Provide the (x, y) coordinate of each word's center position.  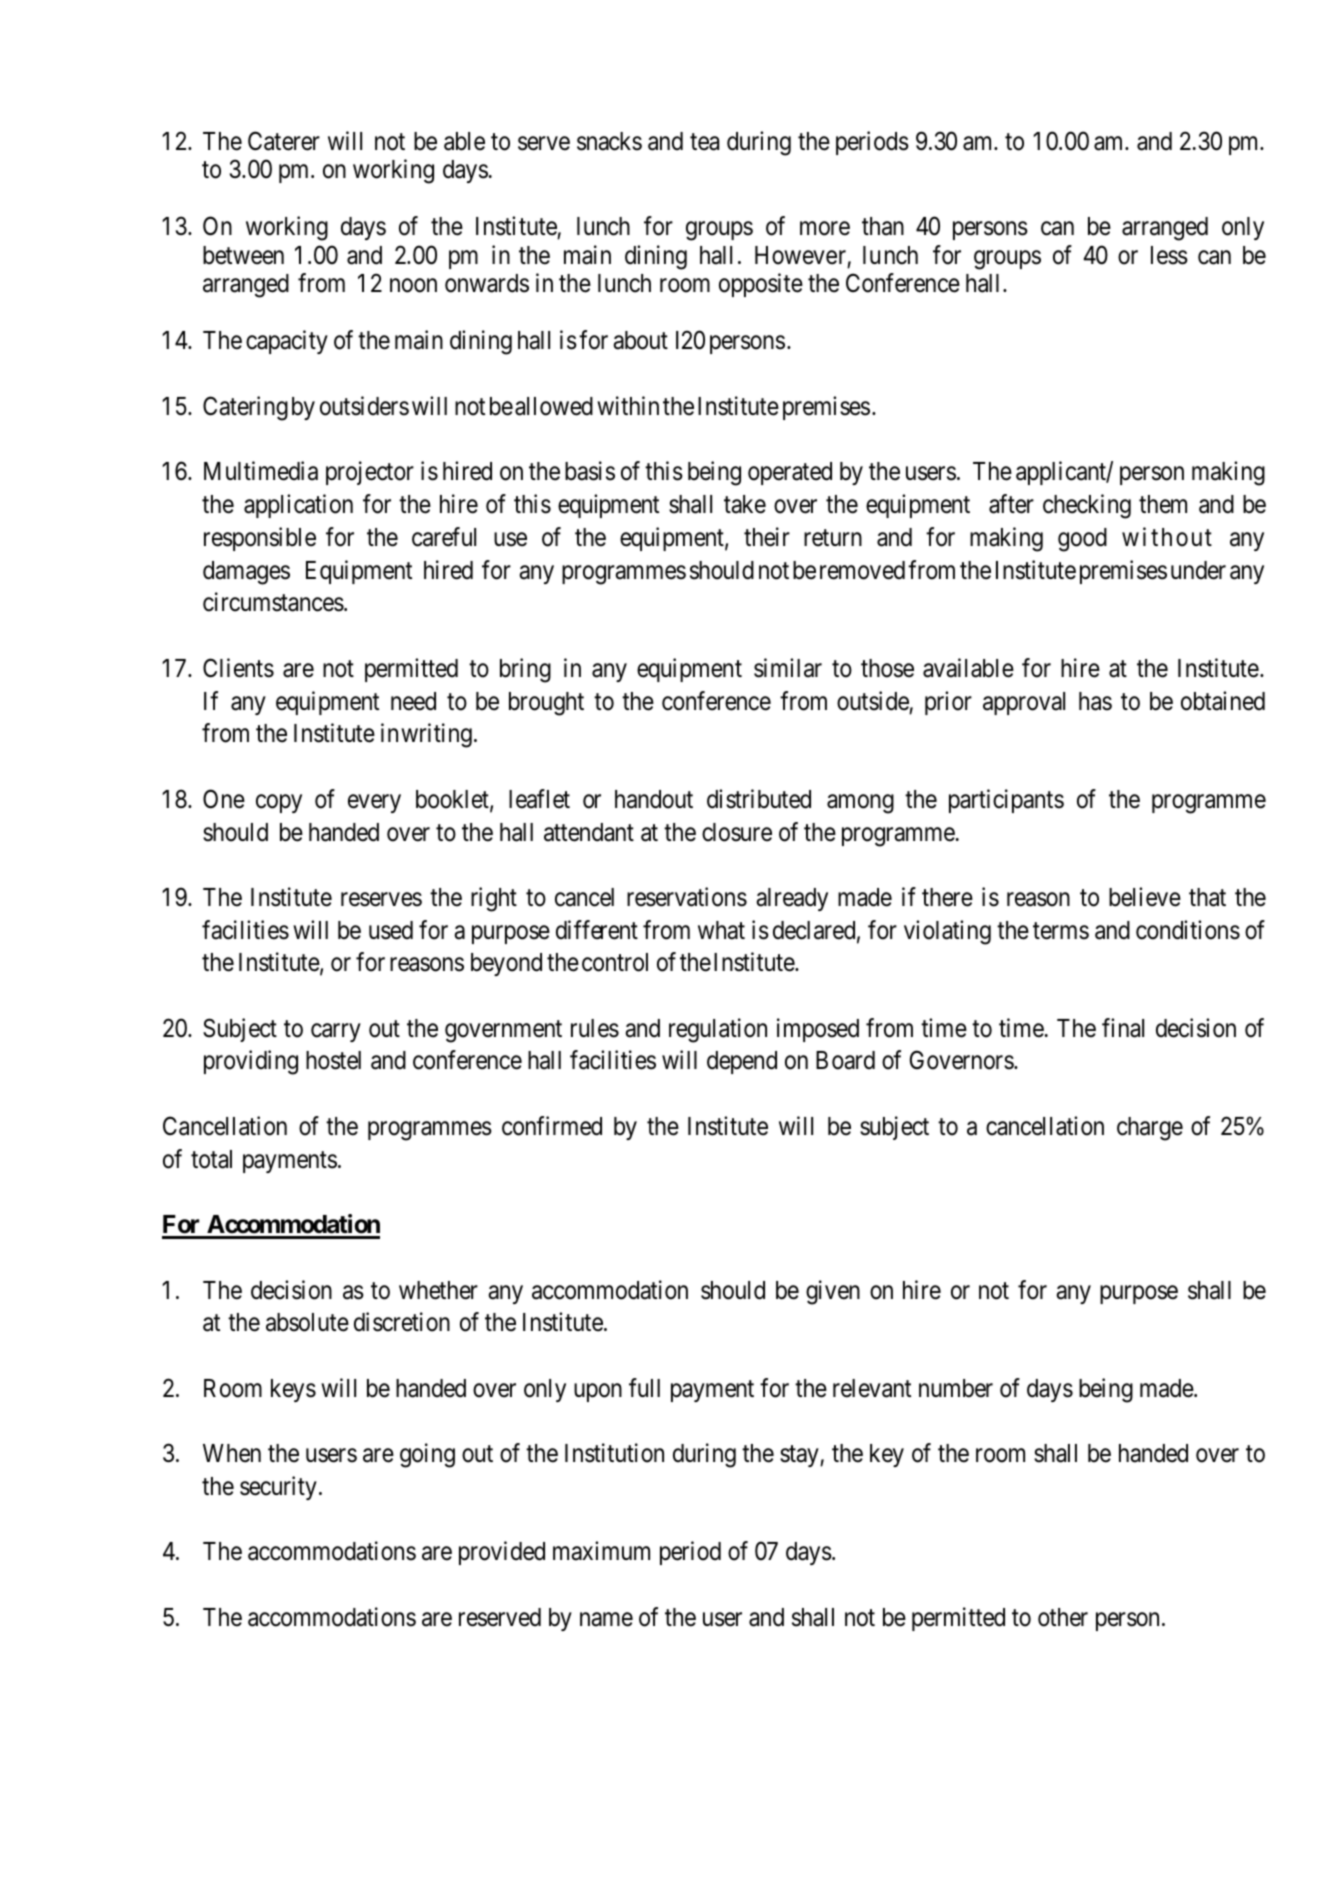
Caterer (284, 141)
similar (788, 668)
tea (704, 142)
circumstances (273, 602)
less (1169, 255)
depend (742, 1062)
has (1095, 701)
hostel (333, 1060)
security (278, 1488)
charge (1150, 1129)
